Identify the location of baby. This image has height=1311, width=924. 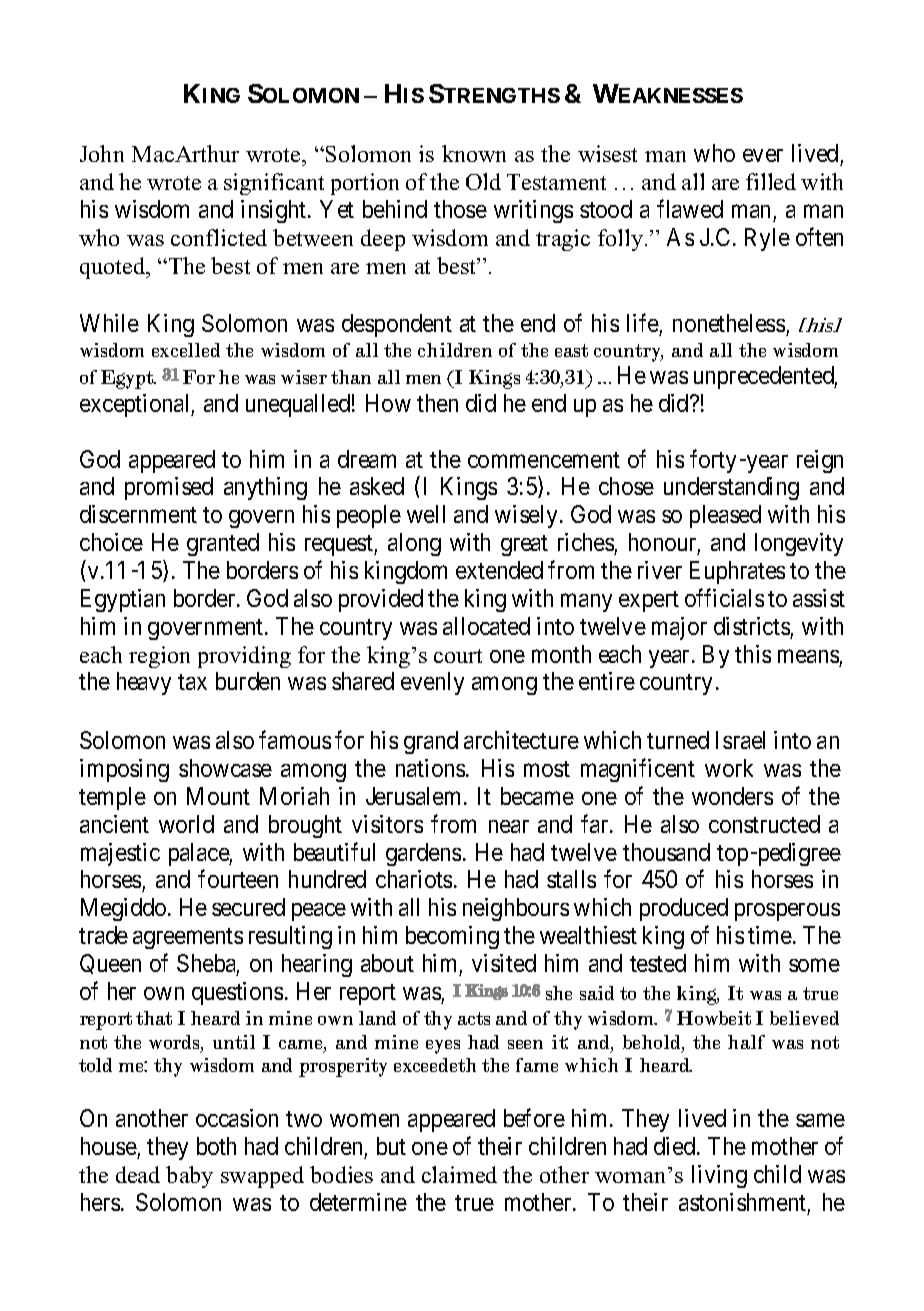
(189, 1177).
